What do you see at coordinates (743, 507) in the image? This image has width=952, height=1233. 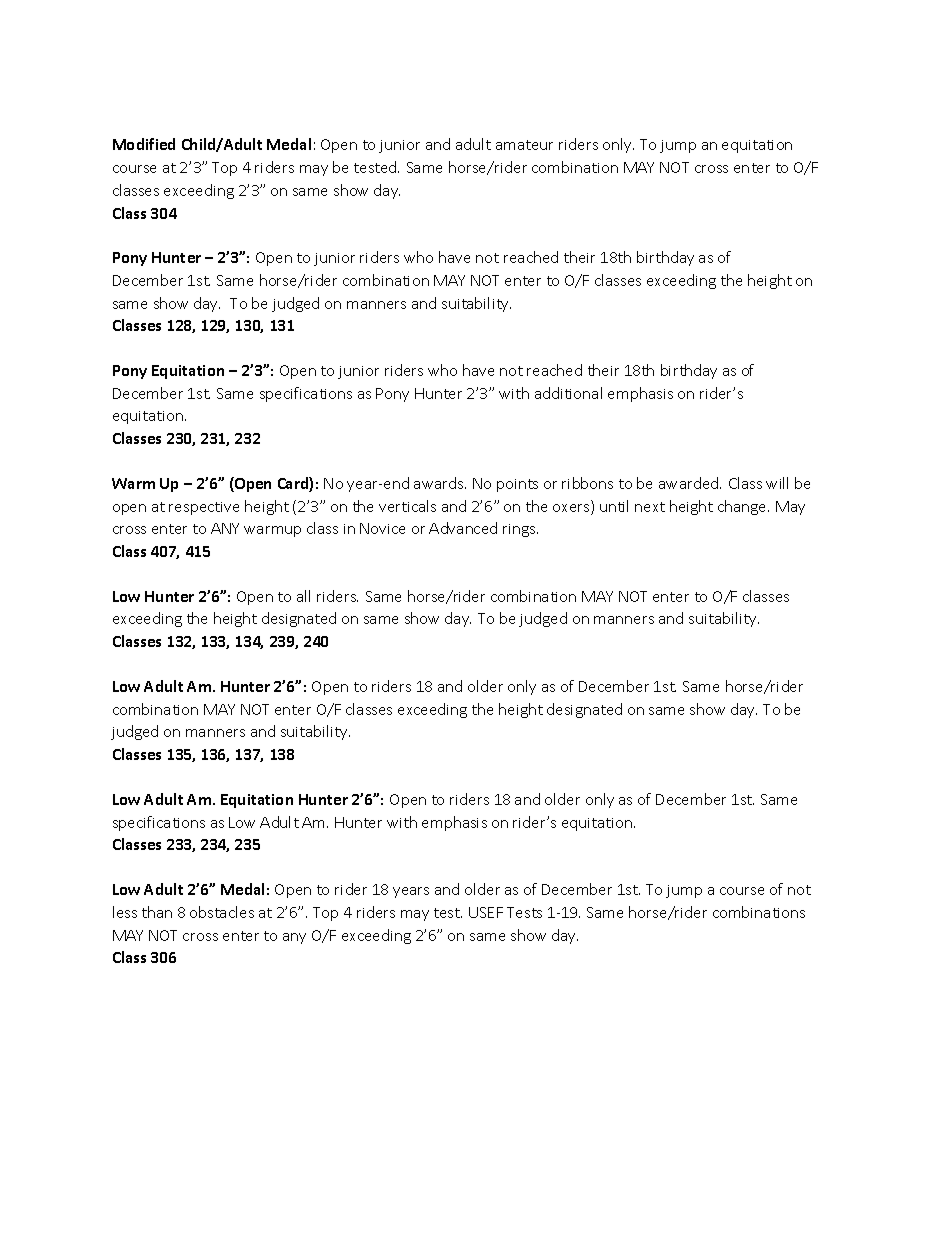 I see `change` at bounding box center [743, 507].
